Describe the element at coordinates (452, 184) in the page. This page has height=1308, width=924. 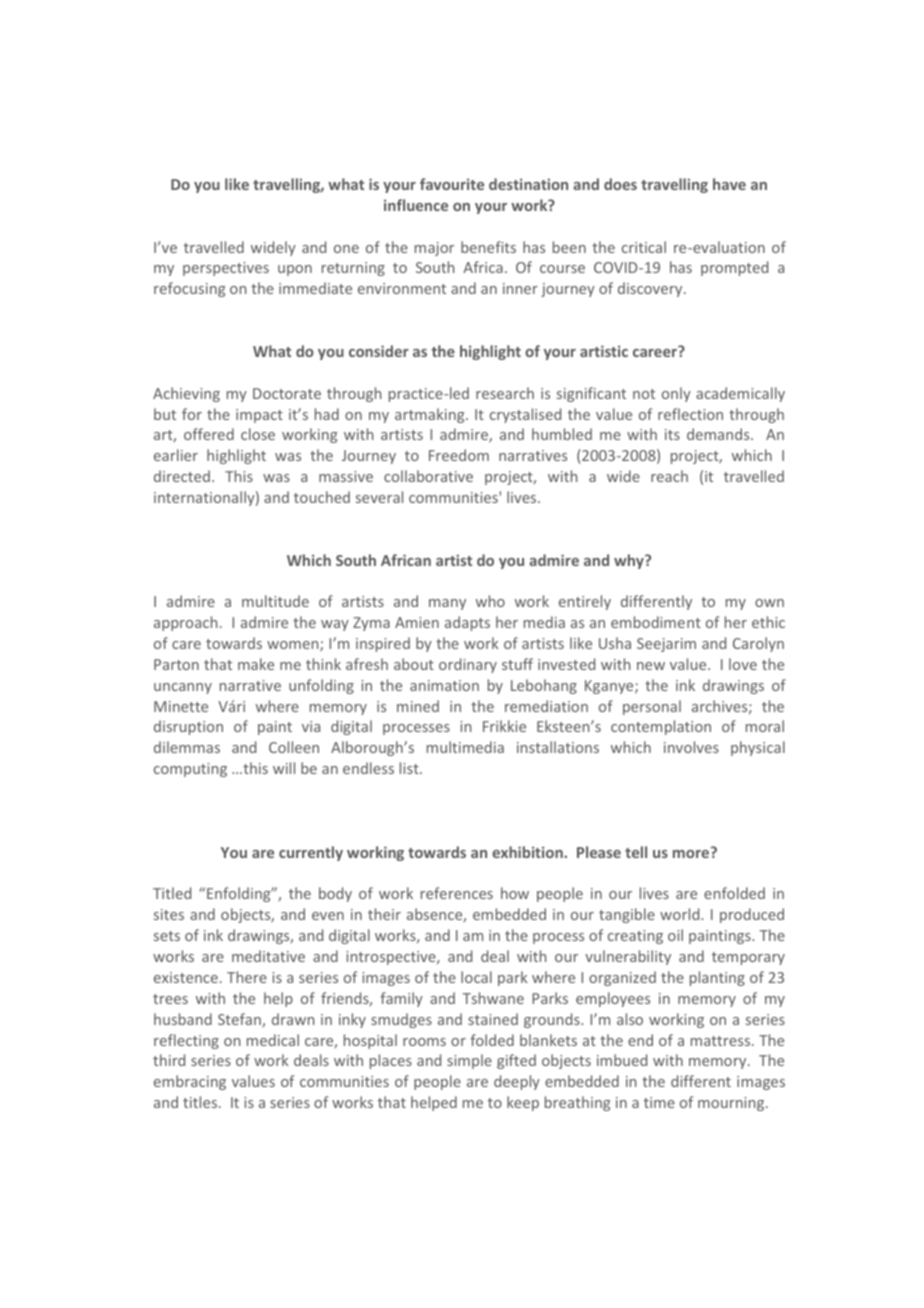
I see `favourite` at that location.
